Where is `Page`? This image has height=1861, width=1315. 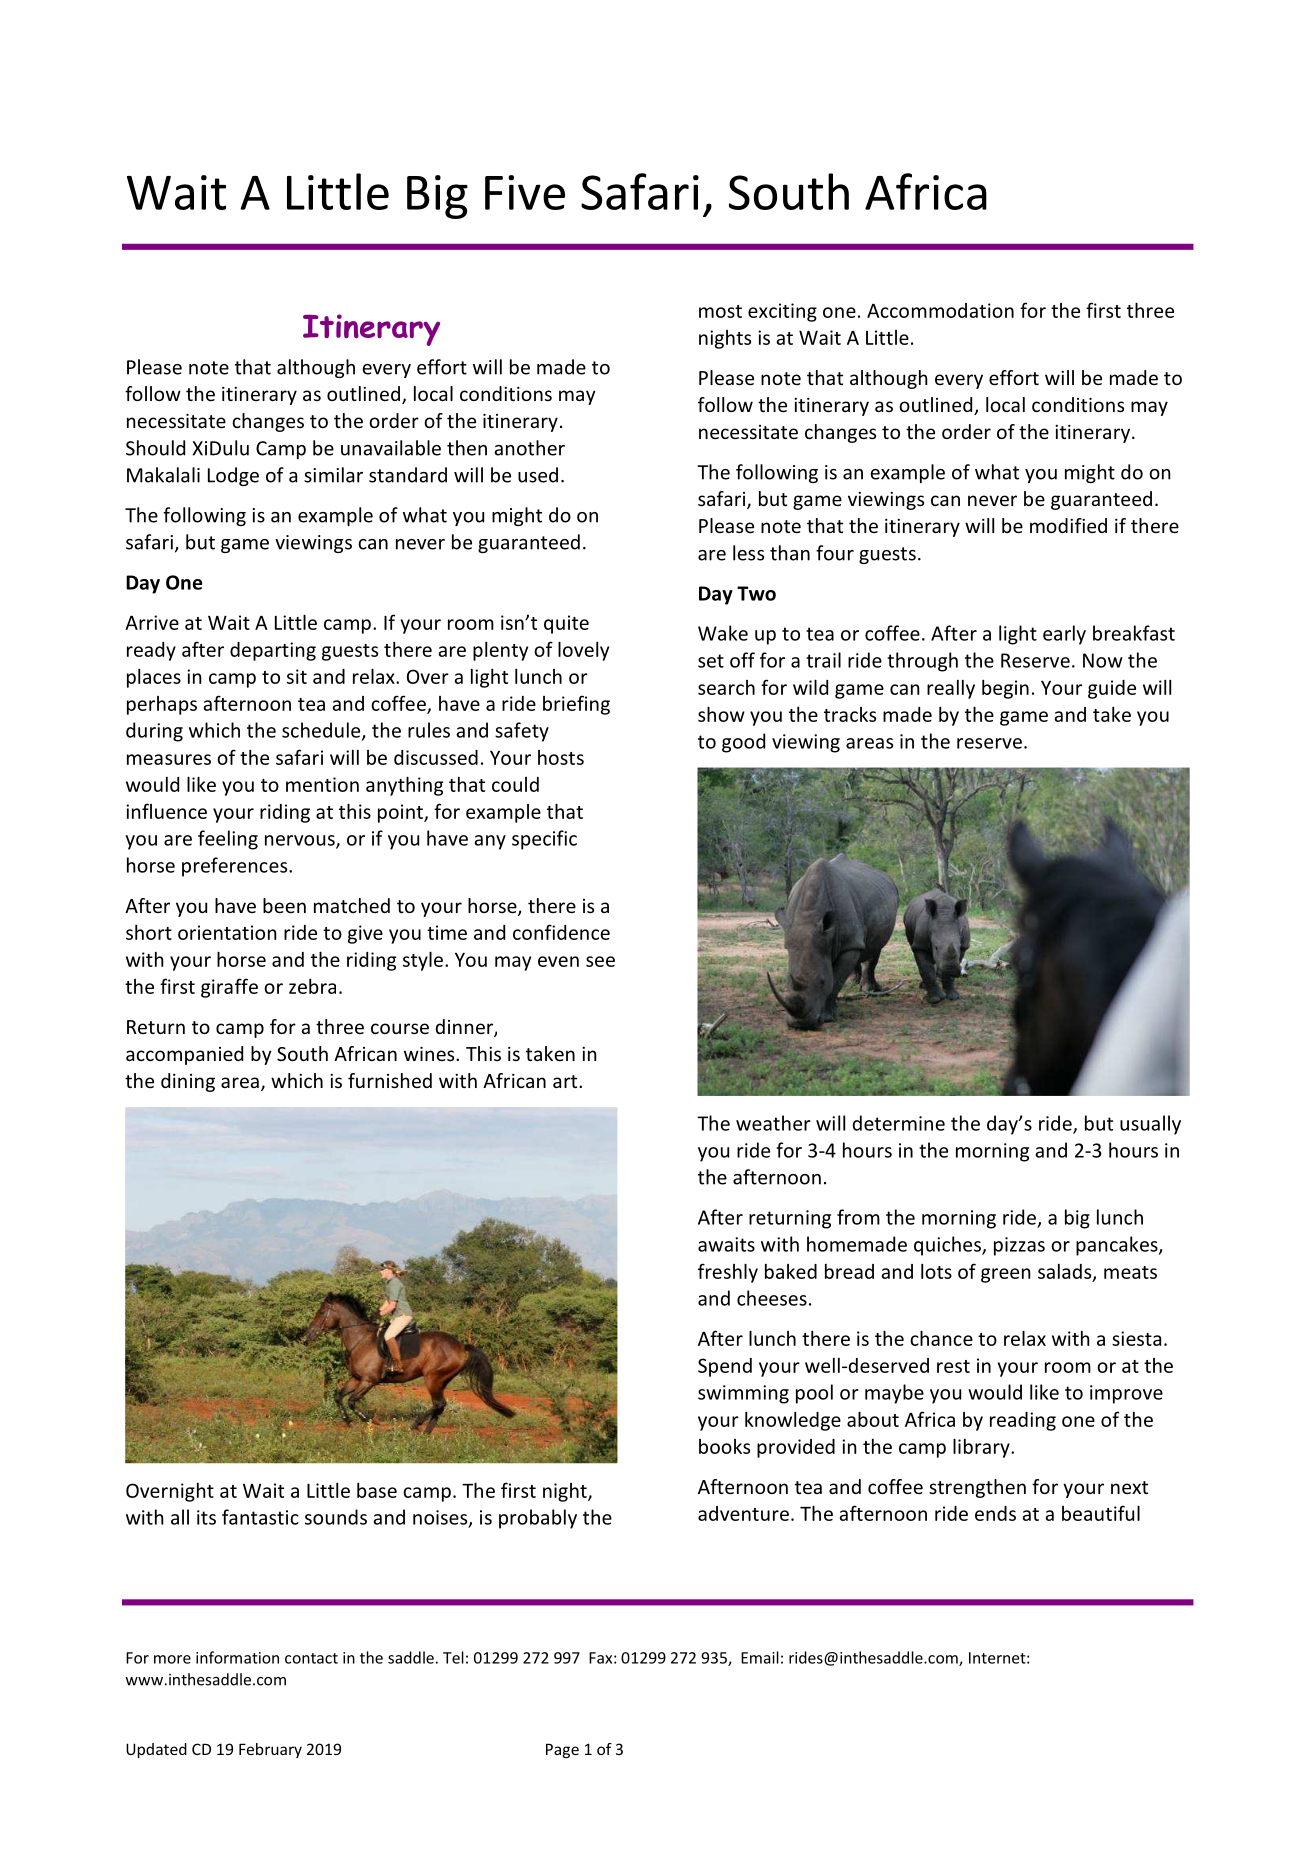 Page is located at coordinates (562, 1750).
